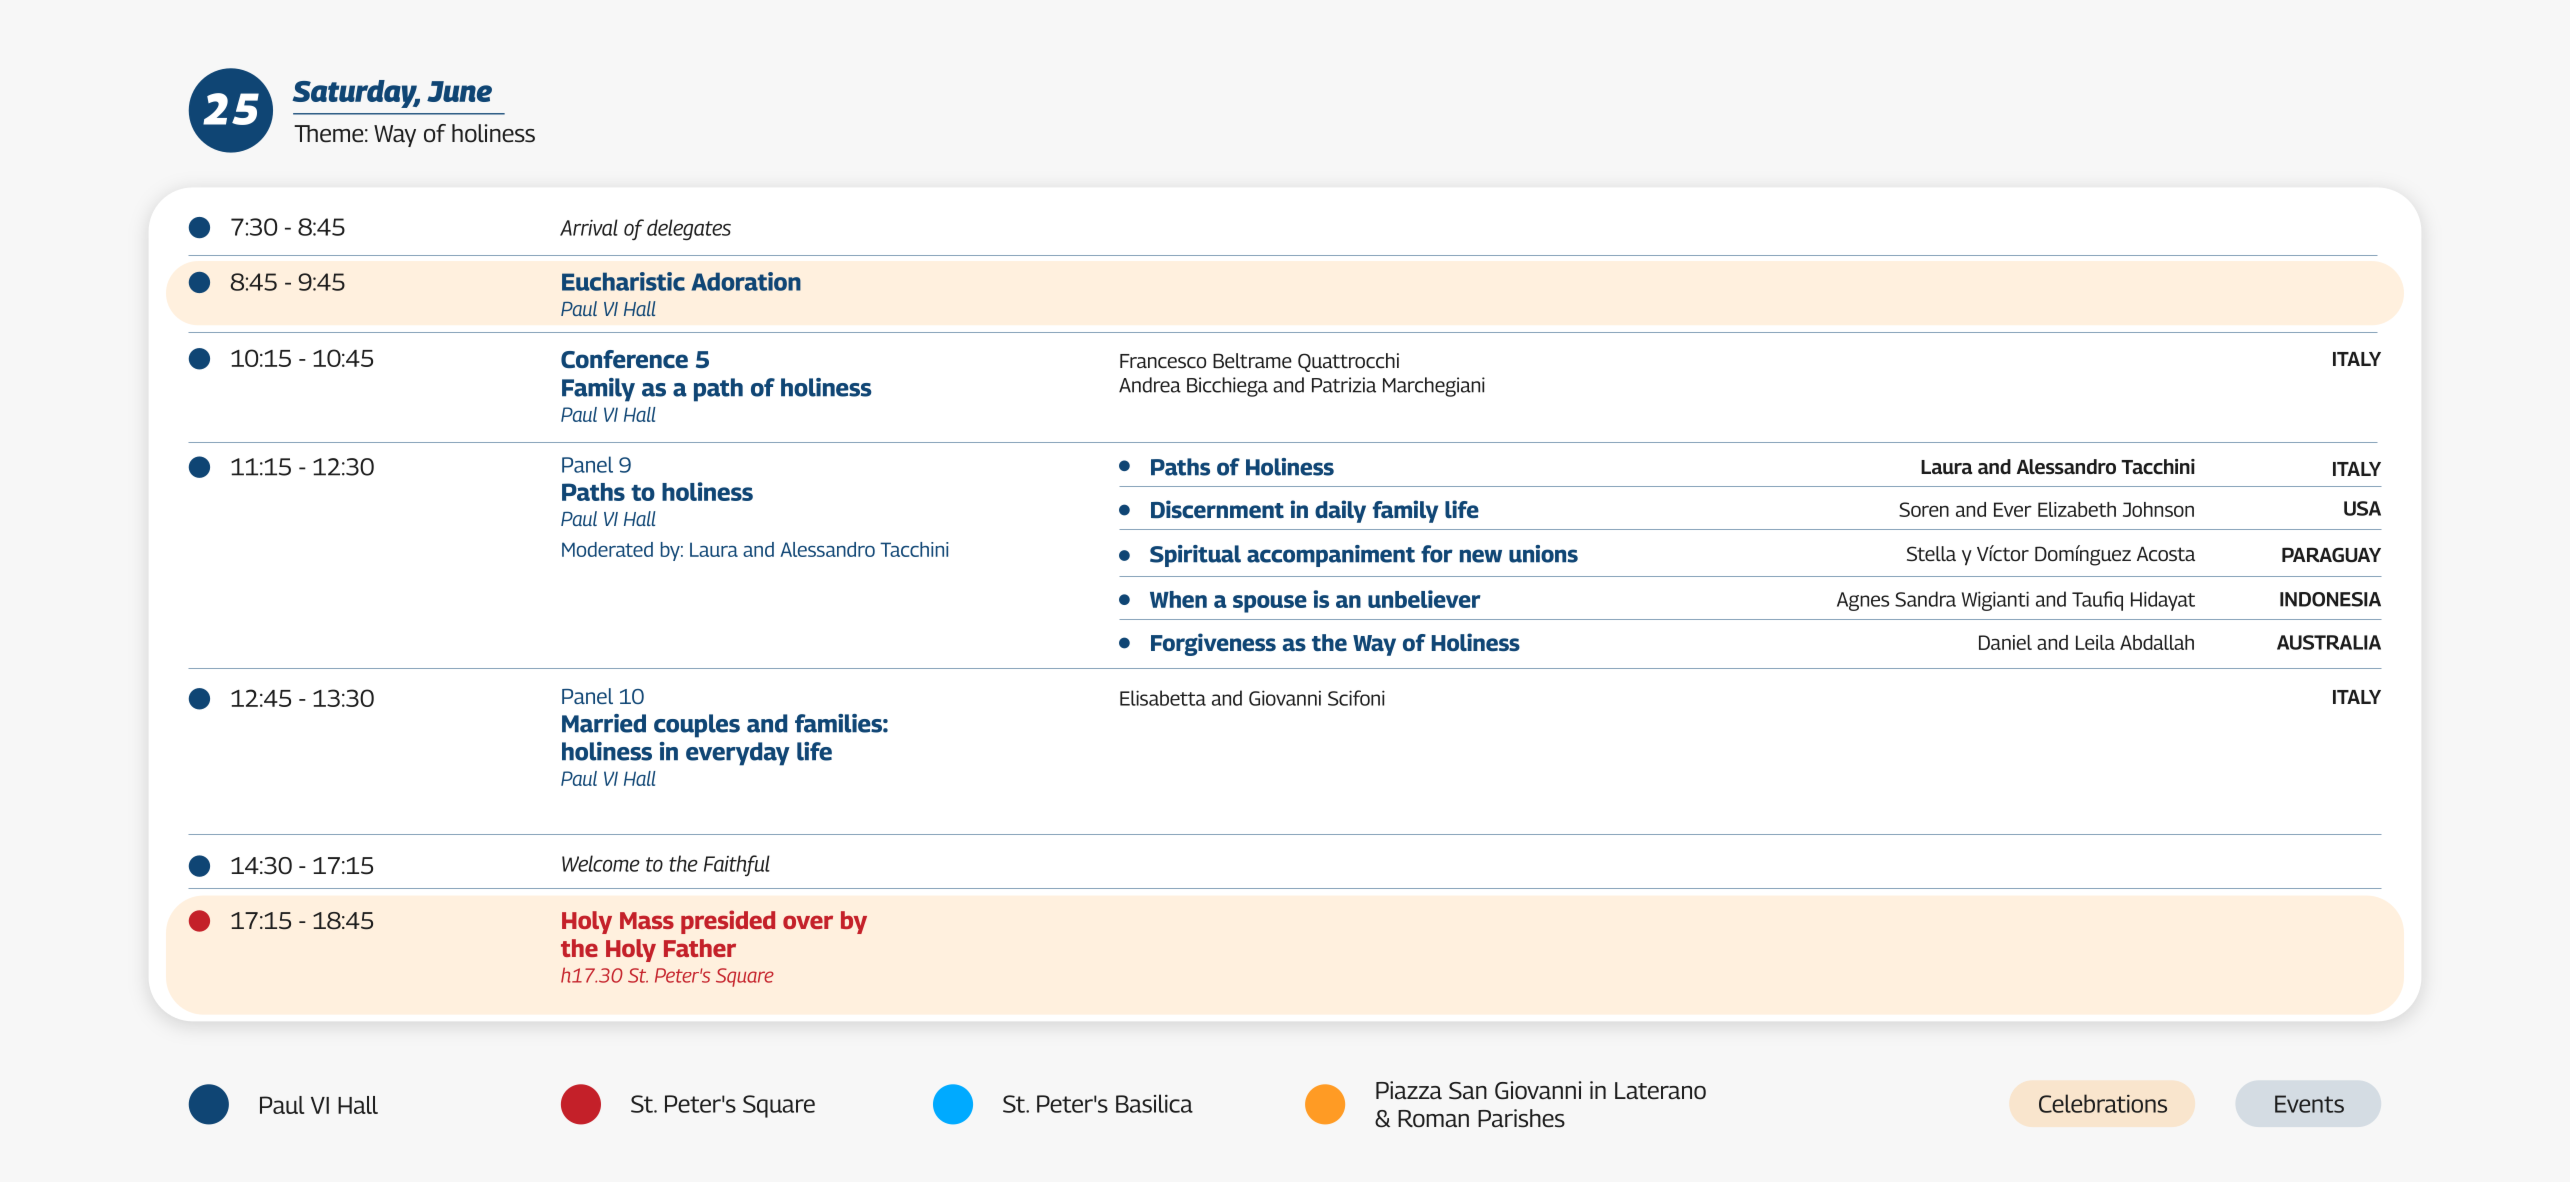 The height and width of the screenshot is (1182, 2570). I want to click on June, so click(459, 91).
